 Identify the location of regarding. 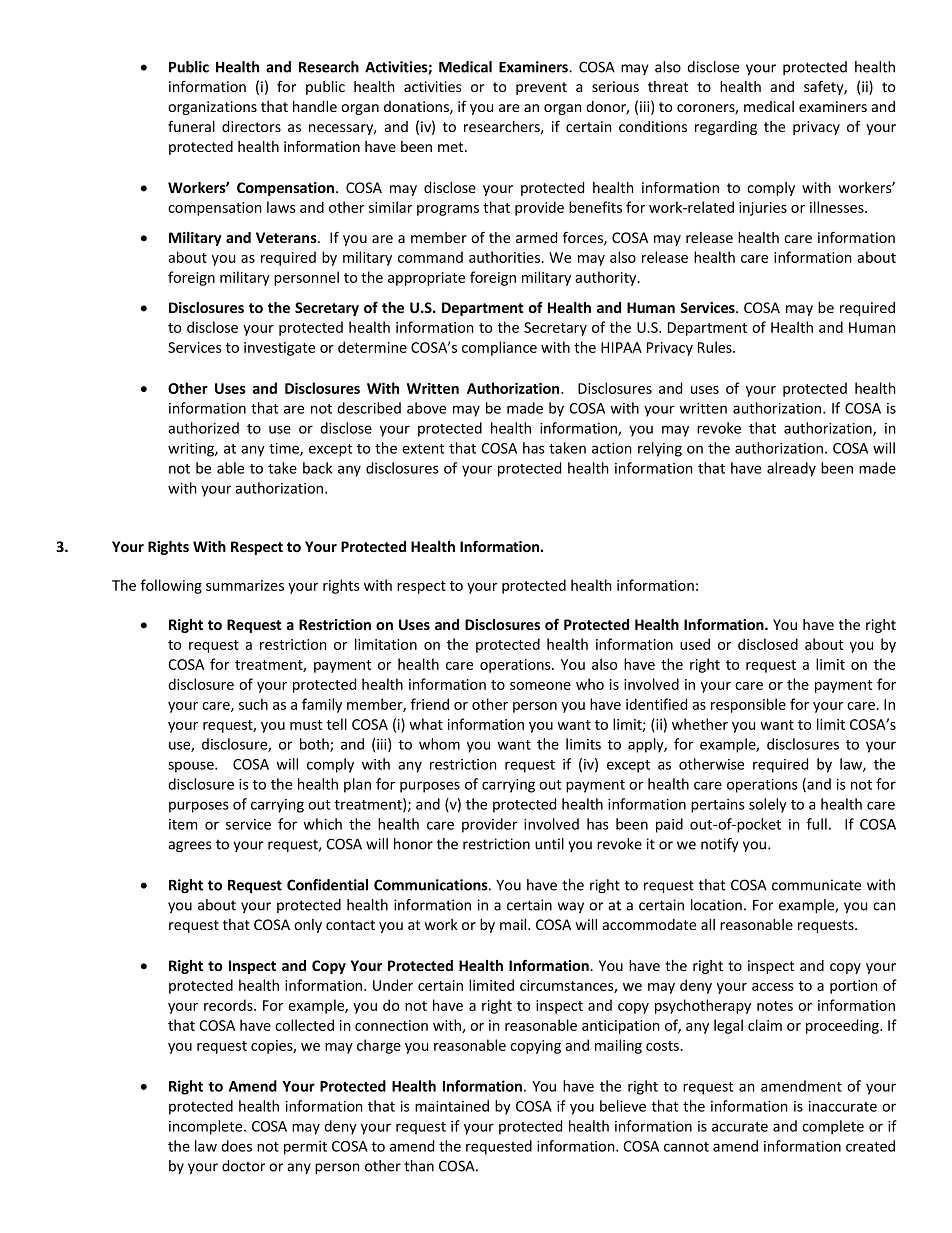
(726, 128).
